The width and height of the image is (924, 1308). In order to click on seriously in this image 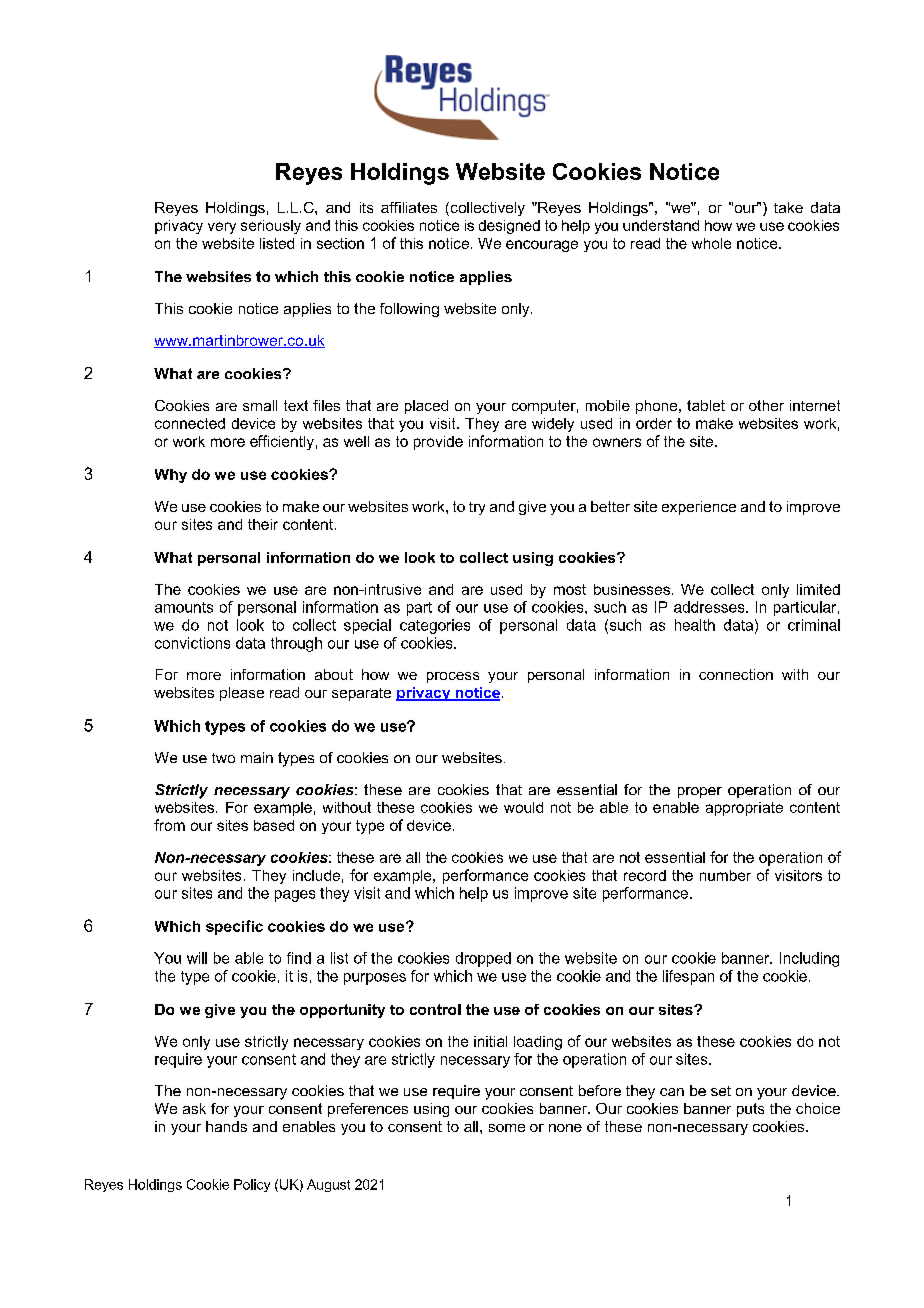, I will do `click(271, 227)`.
